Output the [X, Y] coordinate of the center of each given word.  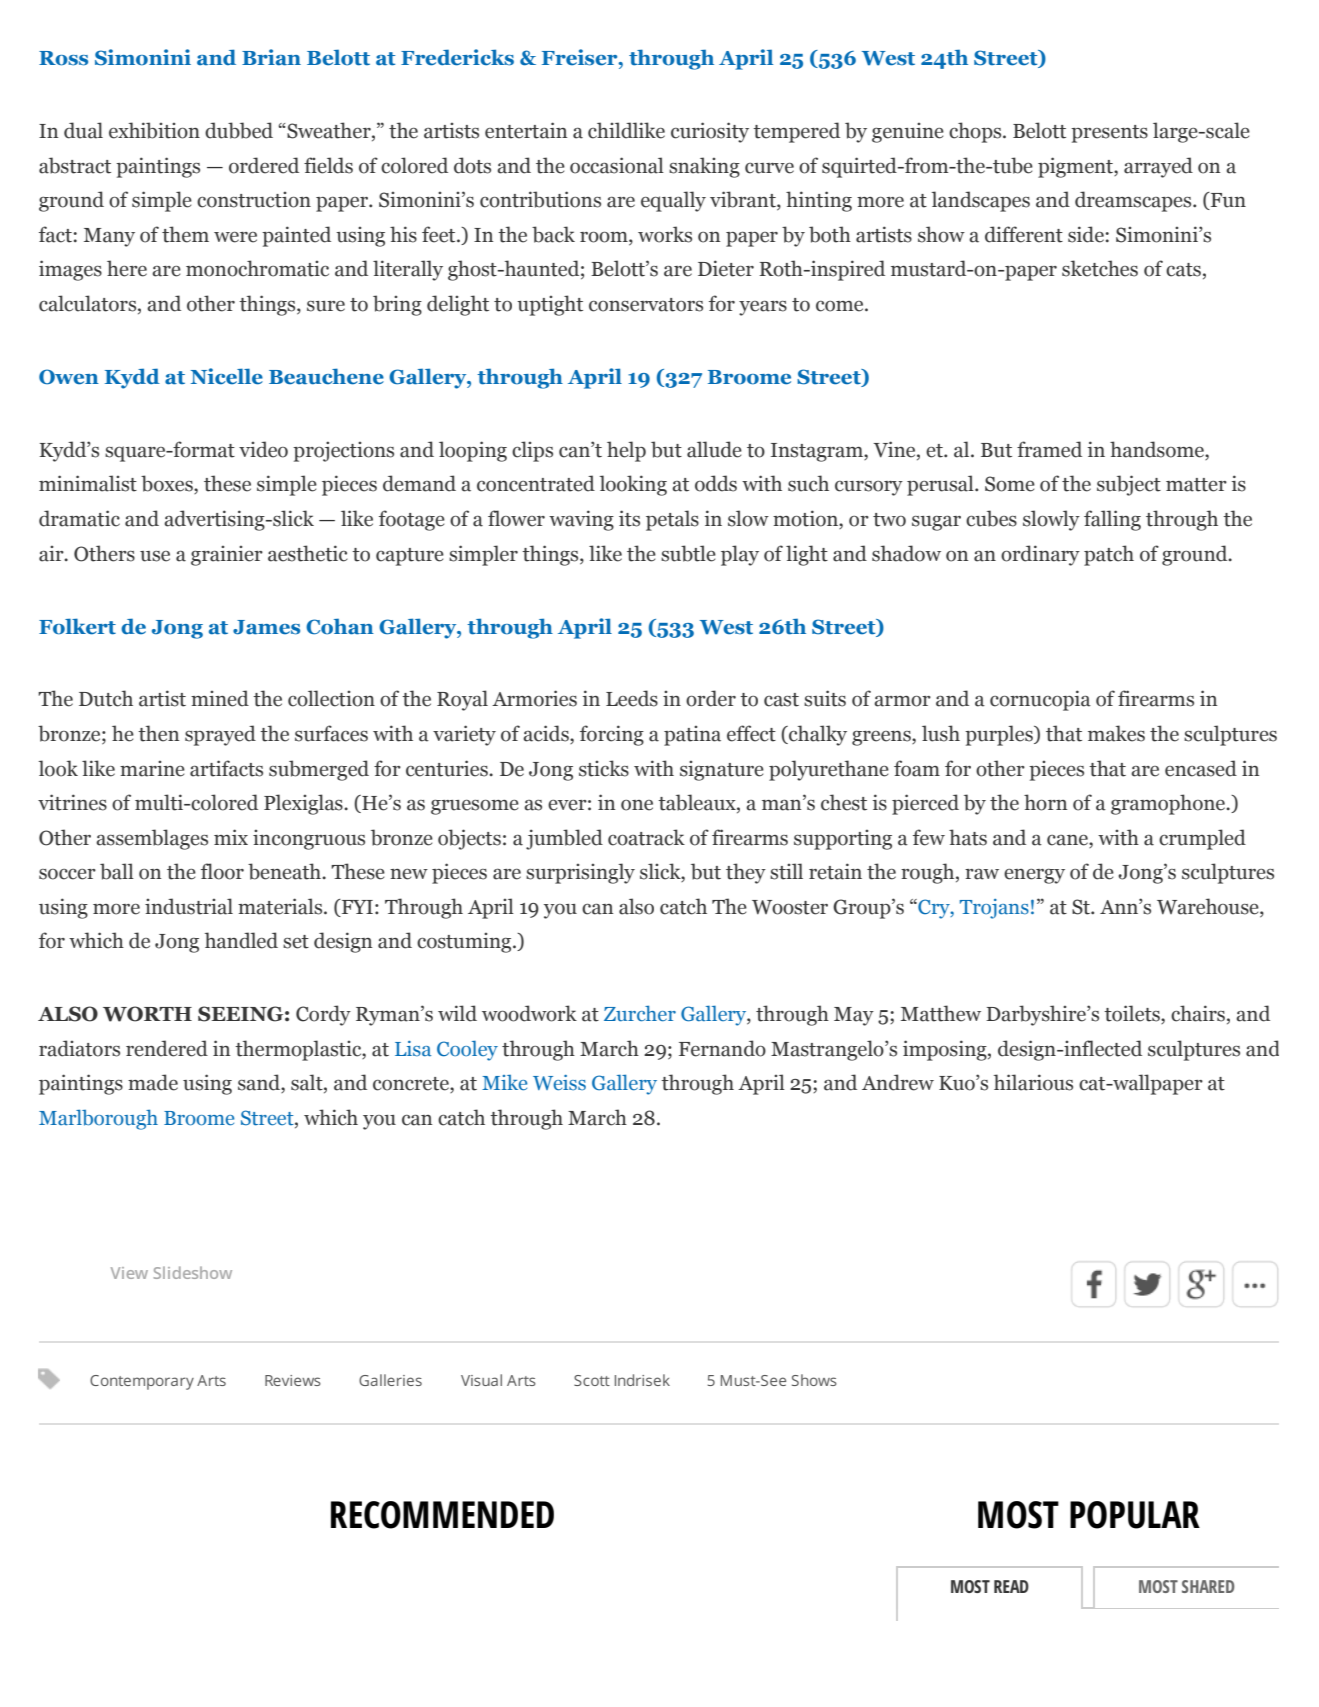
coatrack [646, 837]
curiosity [710, 132]
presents [1109, 134]
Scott [592, 1380]
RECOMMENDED [442, 1515]
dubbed [239, 130]
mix [231, 837]
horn [1045, 802]
